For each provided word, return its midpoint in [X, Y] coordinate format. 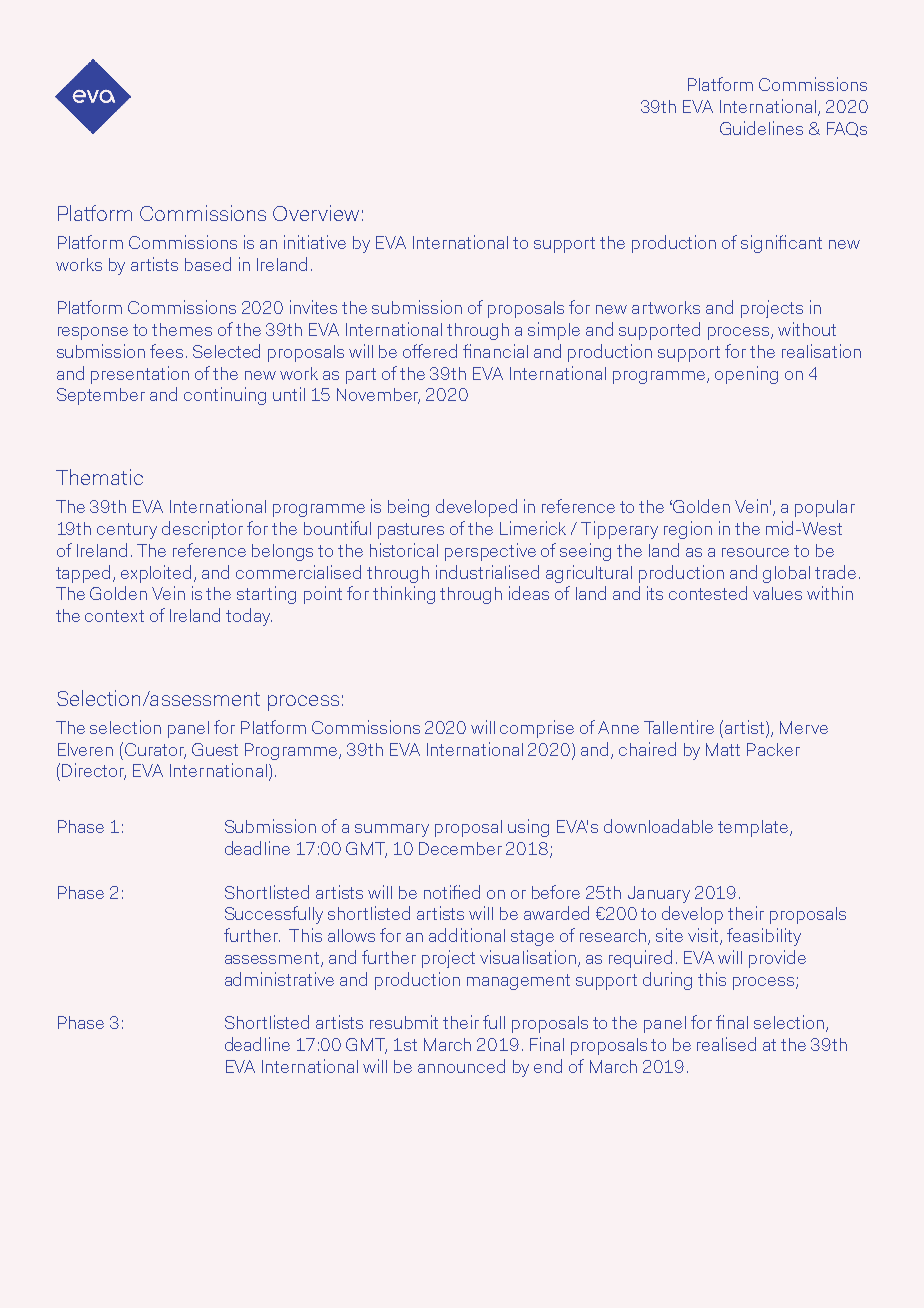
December [460, 848]
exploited [156, 574]
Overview [316, 213]
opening [746, 375]
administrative [279, 979]
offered [430, 351]
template [754, 828]
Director [94, 771]
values [777, 593]
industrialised [487, 572]
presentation [140, 375]
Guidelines [761, 128]
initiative [315, 242]
